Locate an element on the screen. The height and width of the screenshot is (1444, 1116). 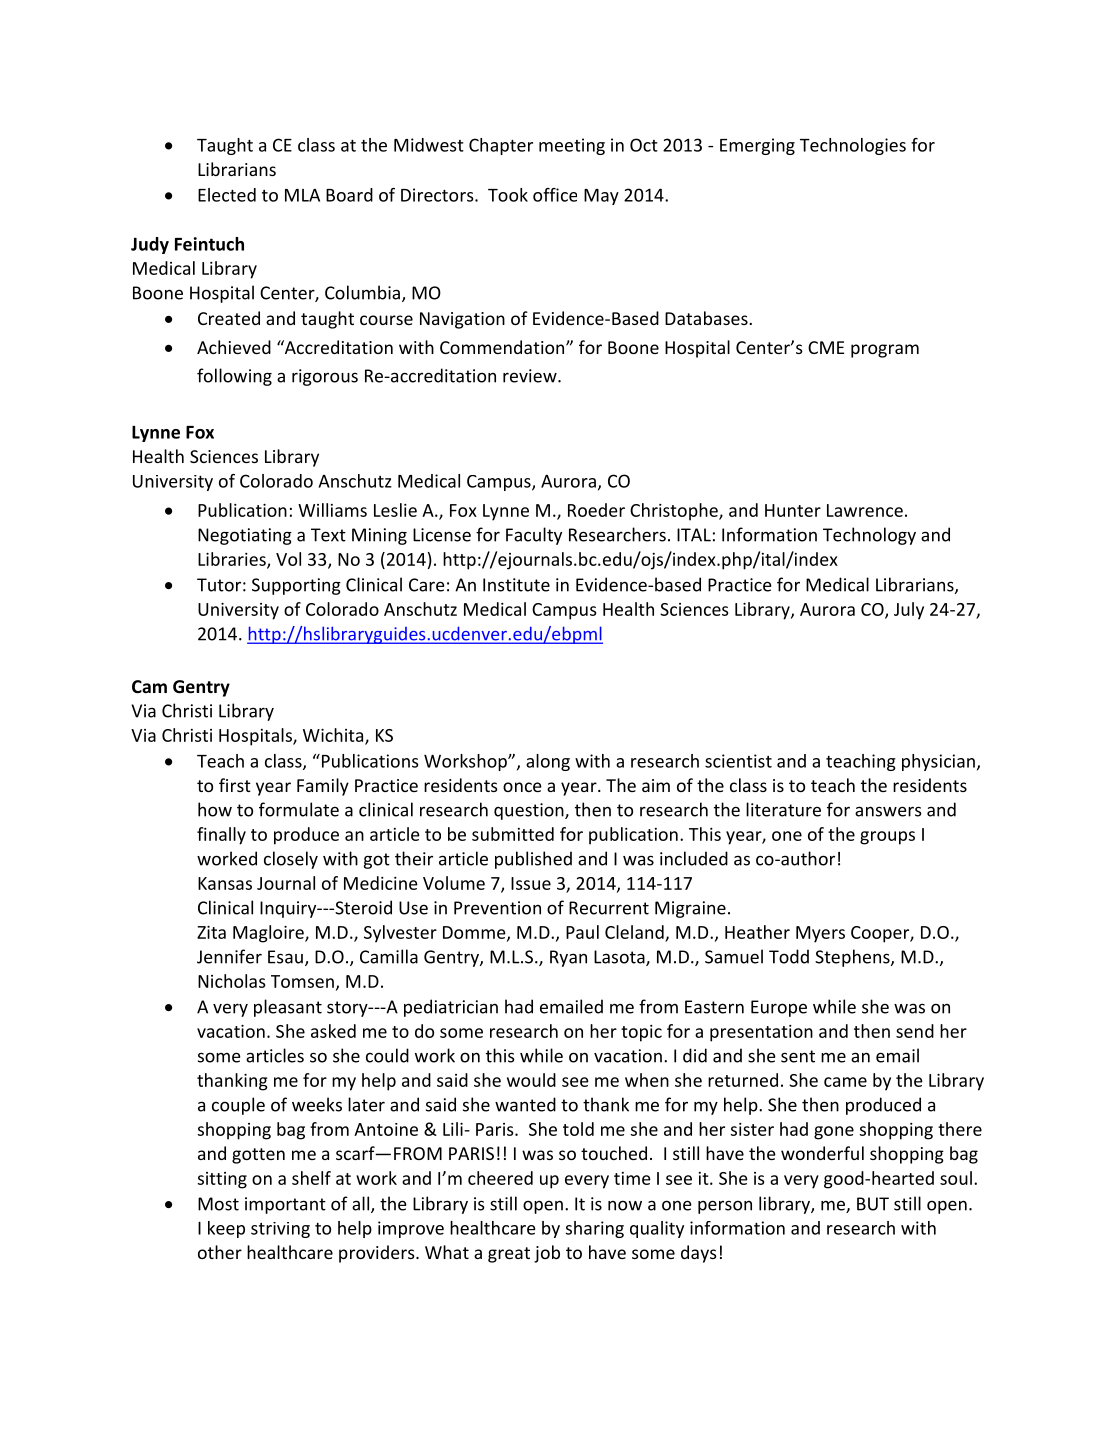
Elected is located at coordinates (227, 195).
